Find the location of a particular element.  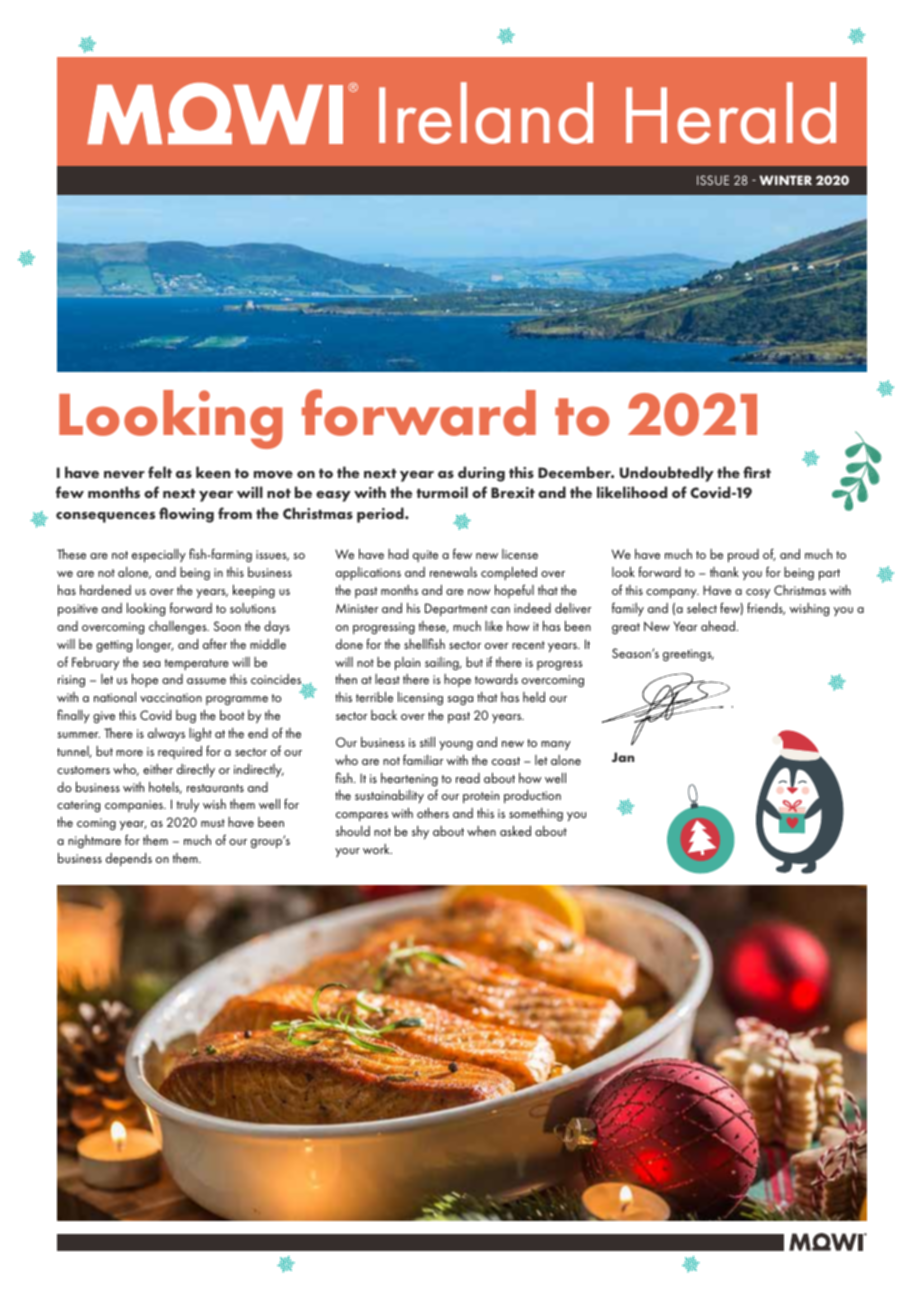

quite is located at coordinates (425, 556).
